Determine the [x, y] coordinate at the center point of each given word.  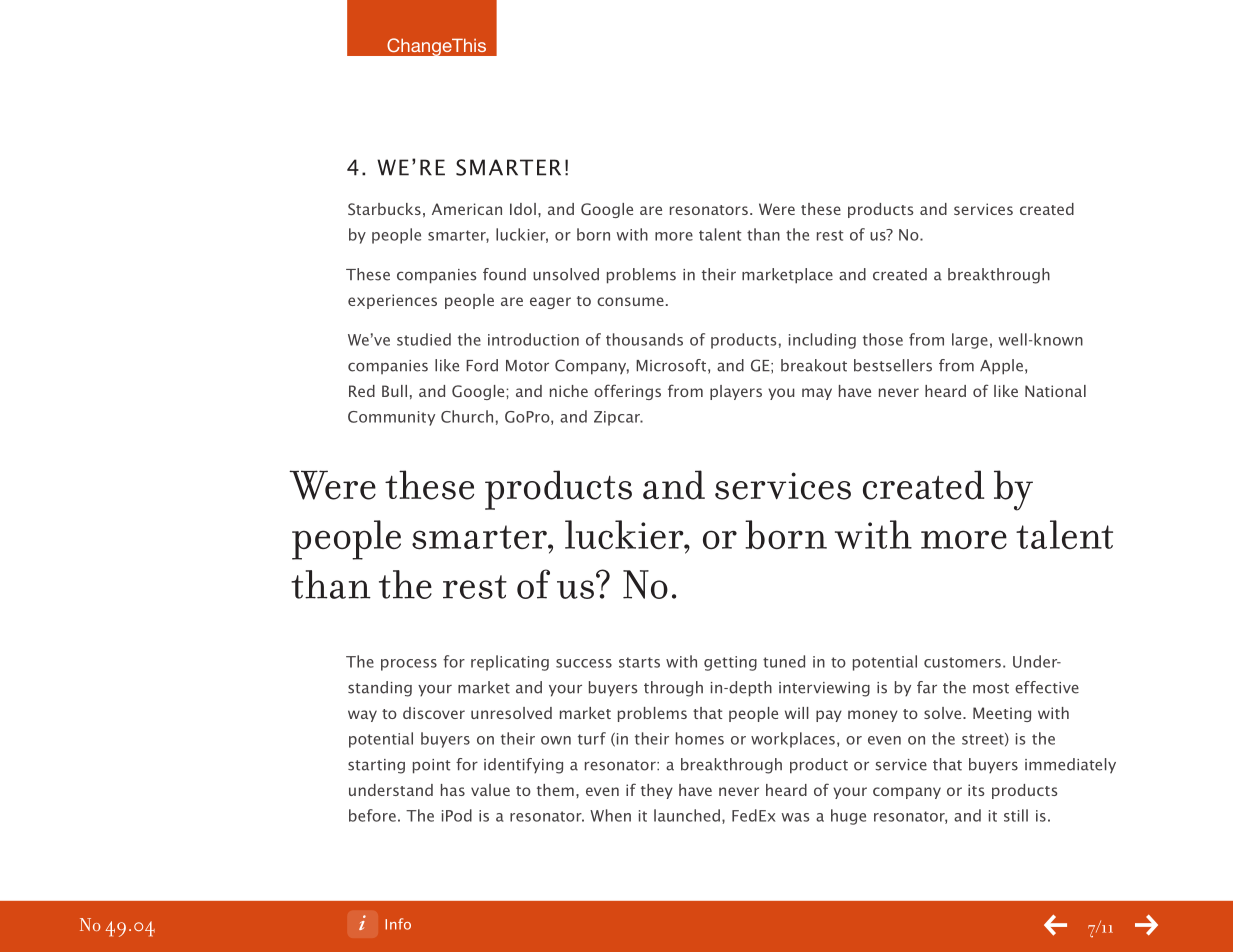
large [970, 341]
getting [730, 663]
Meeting [1002, 714]
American [467, 209]
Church [467, 416]
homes [700, 738]
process [409, 665]
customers [962, 662]
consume [630, 301]
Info [398, 924]
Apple [1001, 367]
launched [687, 815]
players [736, 392]
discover [434, 713]
